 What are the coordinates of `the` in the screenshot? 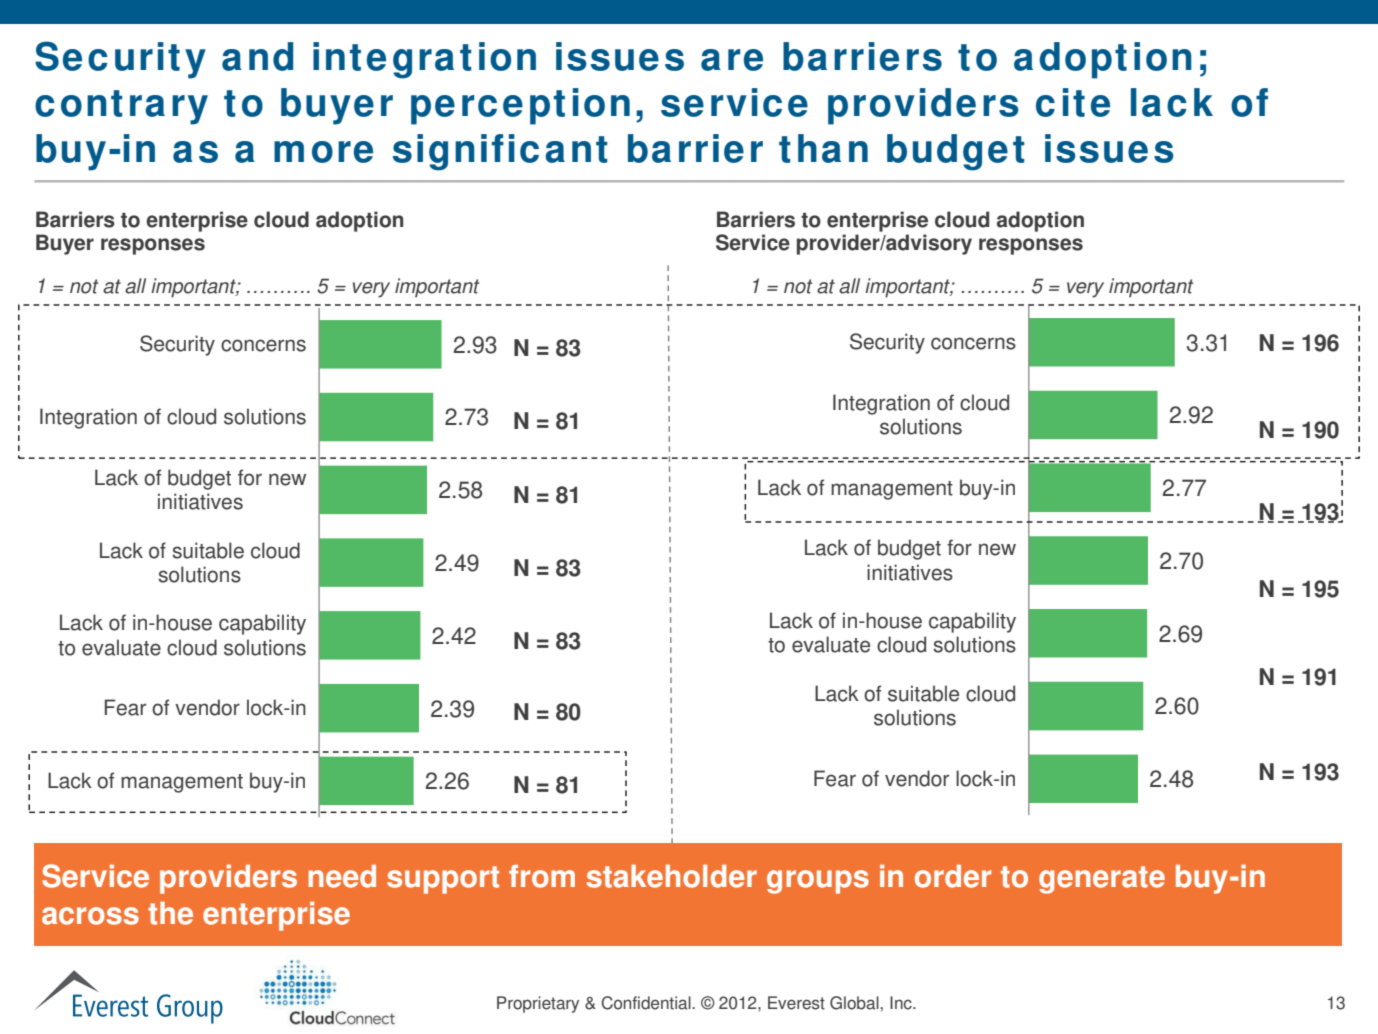 It's located at (170, 913).
